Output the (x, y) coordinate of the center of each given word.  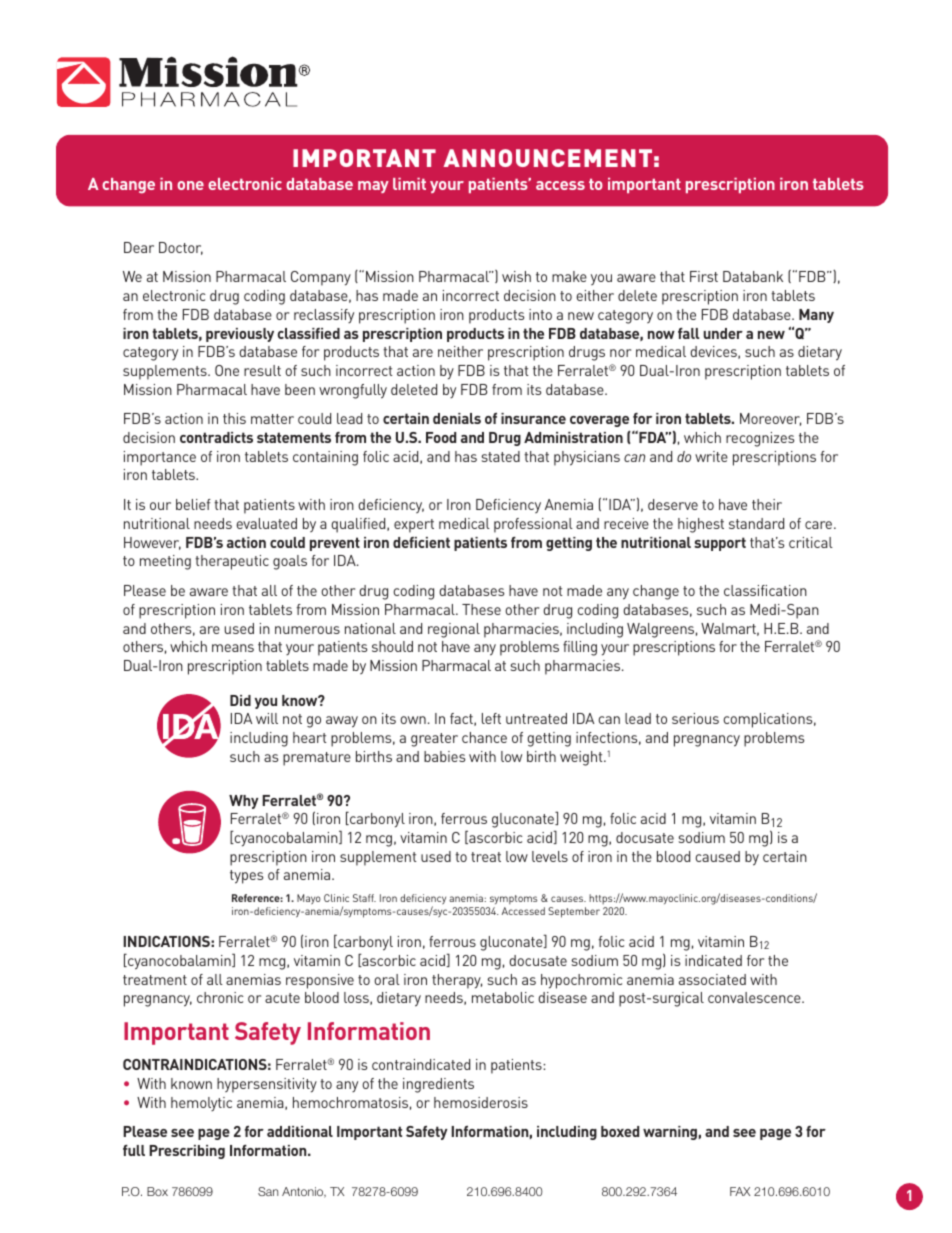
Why (244, 802)
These (481, 609)
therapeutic (232, 562)
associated (712, 979)
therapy (457, 981)
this (234, 418)
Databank (753, 276)
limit (409, 184)
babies (445, 756)
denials (457, 418)
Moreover (770, 419)
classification (765, 590)
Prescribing (187, 1152)
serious (695, 718)
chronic (220, 997)
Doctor (181, 248)
